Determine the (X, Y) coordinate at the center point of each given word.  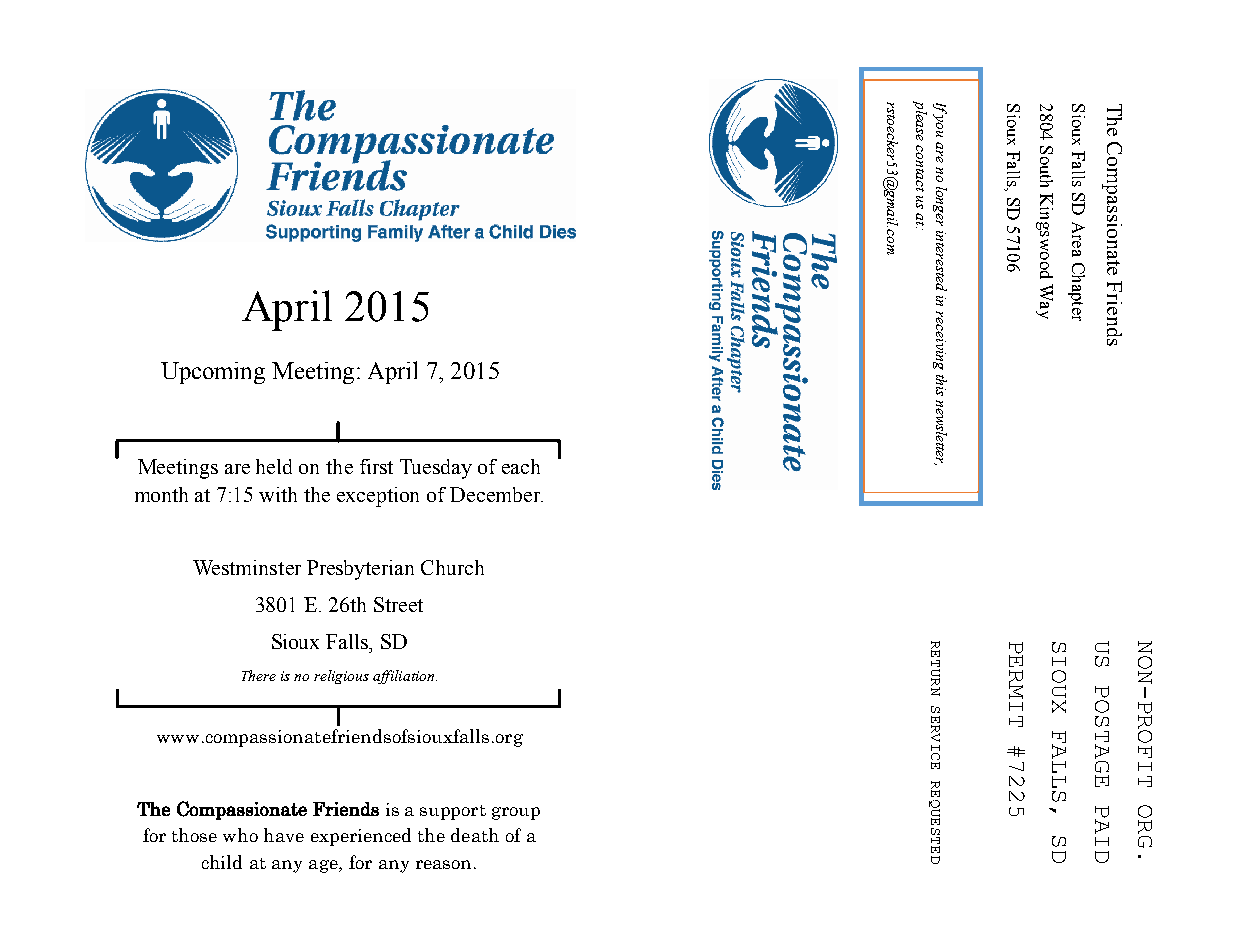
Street (398, 604)
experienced (361, 837)
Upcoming (213, 373)
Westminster (247, 567)
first (376, 466)
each (521, 466)
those (194, 835)
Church (452, 567)
